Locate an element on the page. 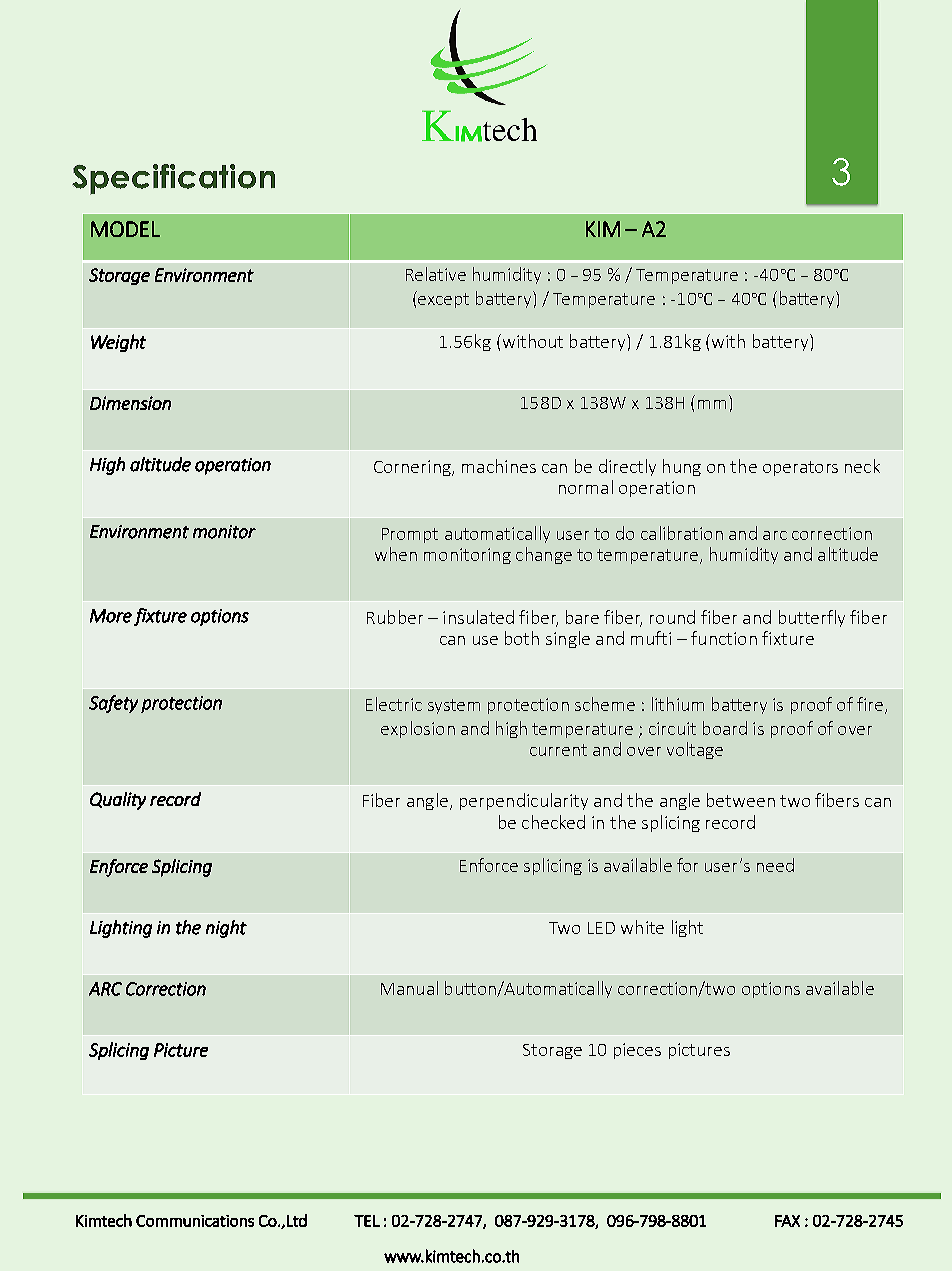 This page has height=1271, width=952. Communications is located at coordinates (195, 1221).
